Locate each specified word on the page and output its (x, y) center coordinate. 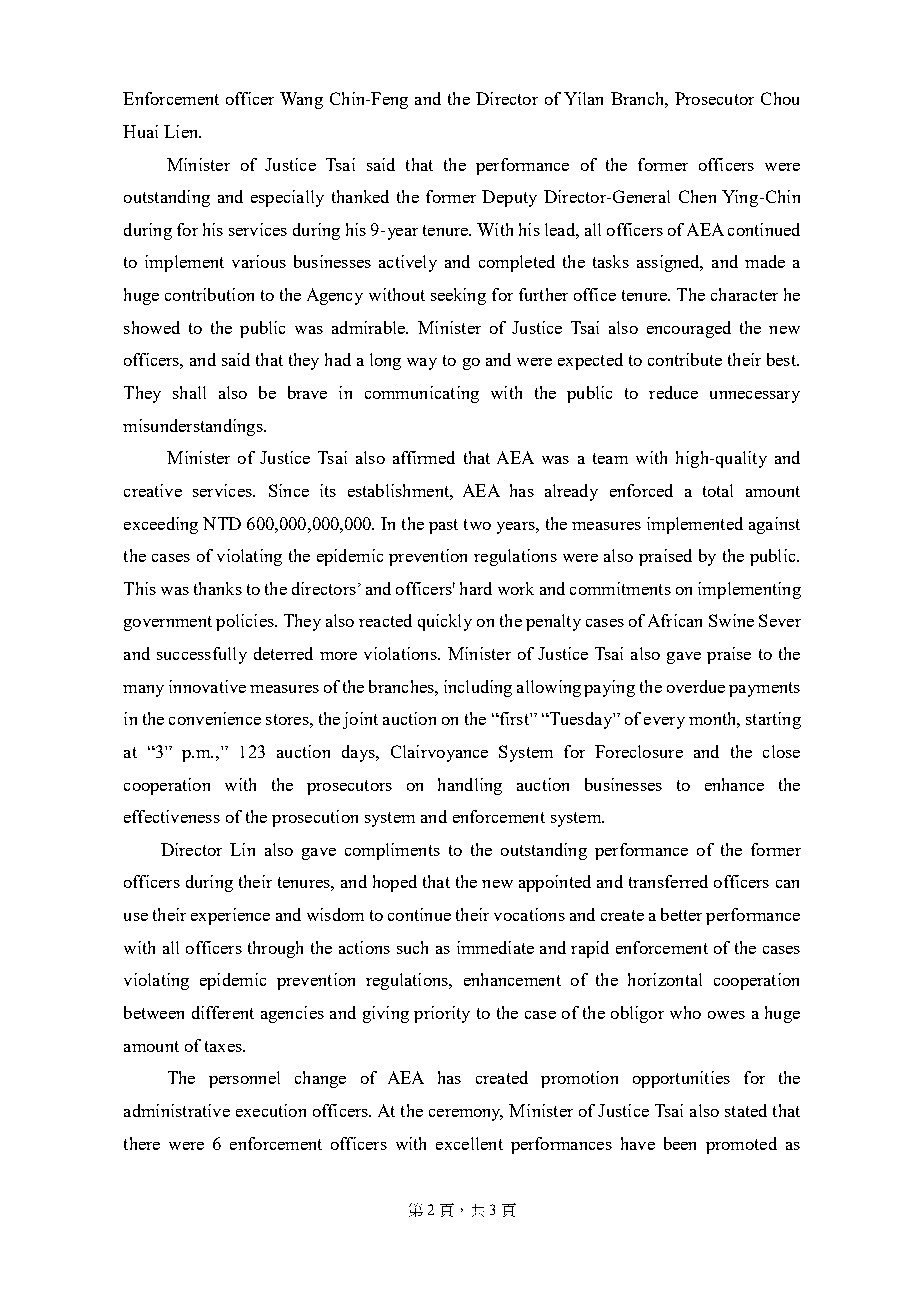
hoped (395, 883)
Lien (182, 131)
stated (746, 1110)
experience (230, 916)
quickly (445, 622)
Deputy (509, 198)
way (422, 364)
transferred (668, 881)
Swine (731, 620)
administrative (177, 1110)
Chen (697, 196)
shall (189, 392)
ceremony (466, 1115)
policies (246, 622)
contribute (685, 359)
